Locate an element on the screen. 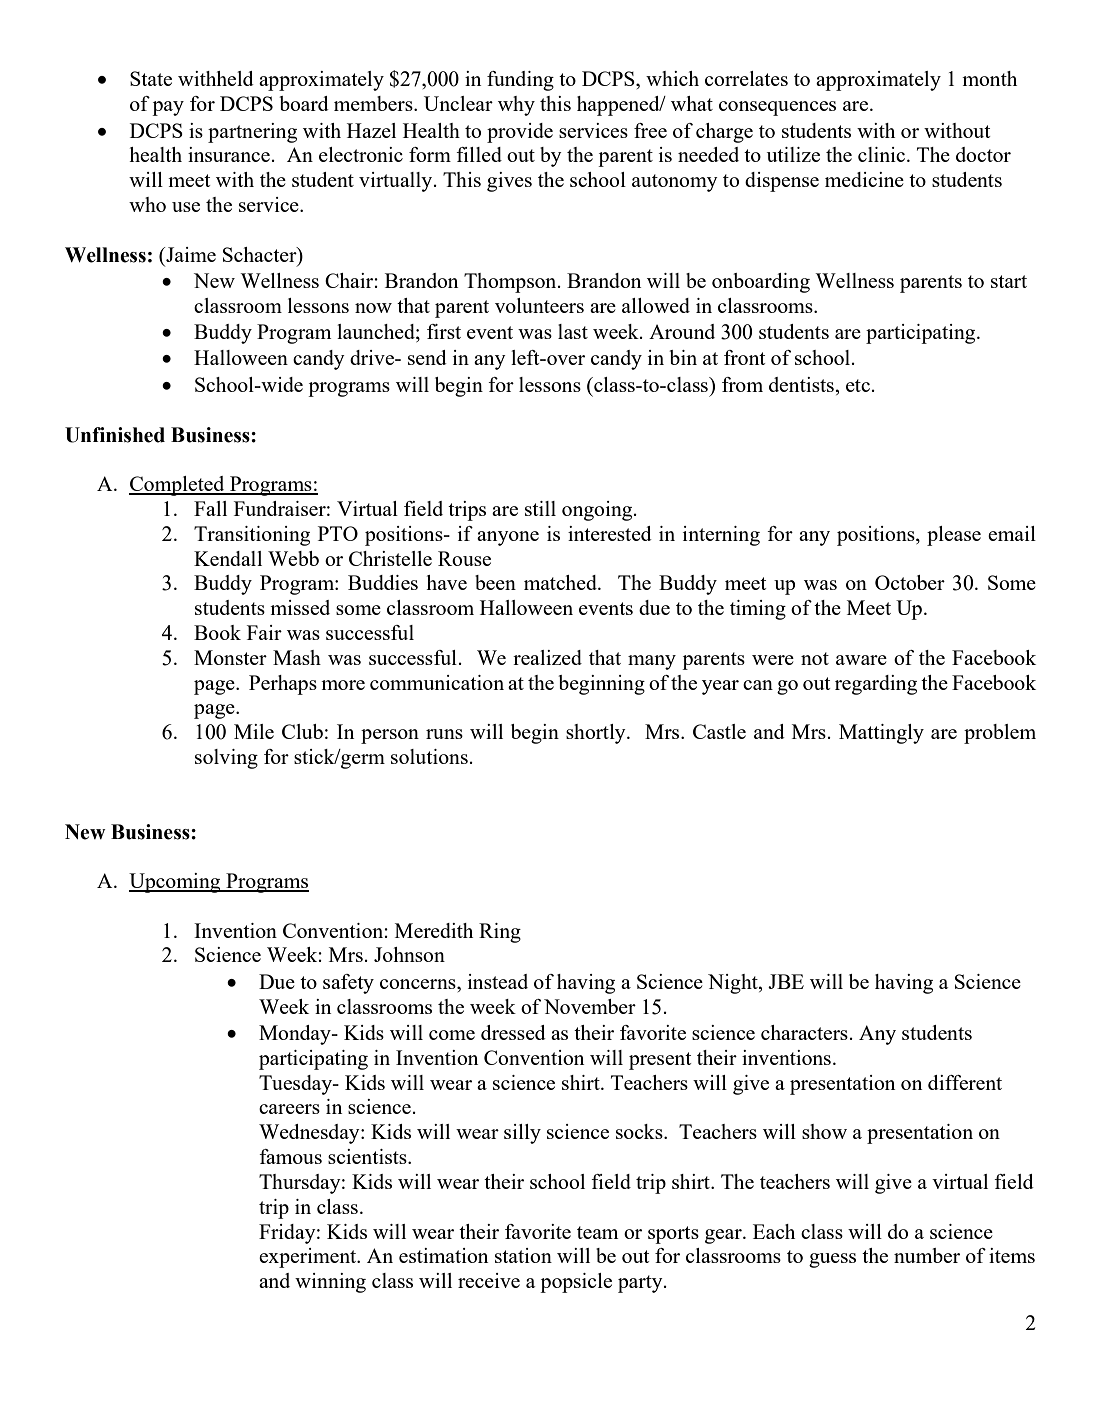 The image size is (1101, 1424). experiment is located at coordinates (309, 1258).
